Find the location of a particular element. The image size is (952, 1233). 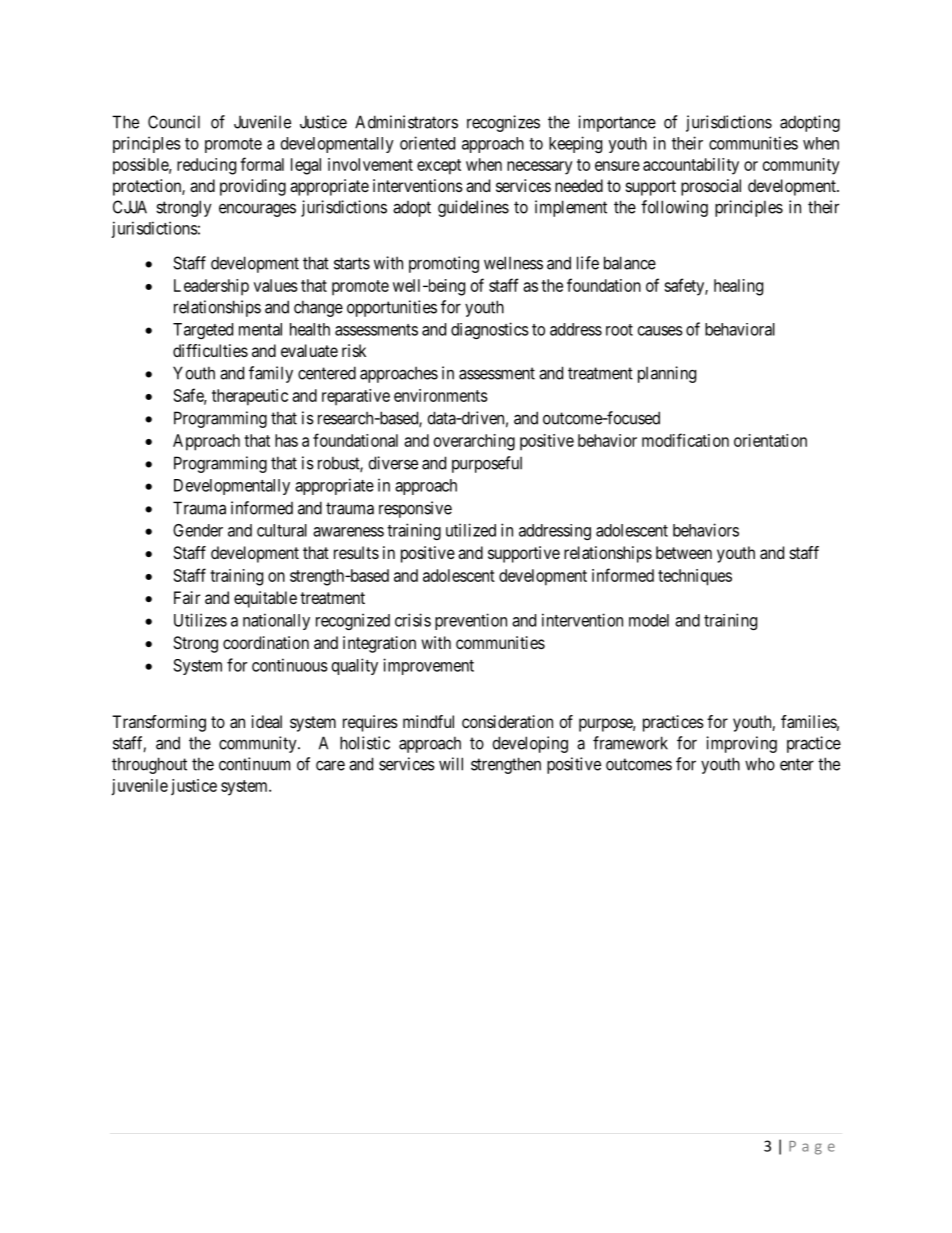

overarching is located at coordinates (474, 442).
